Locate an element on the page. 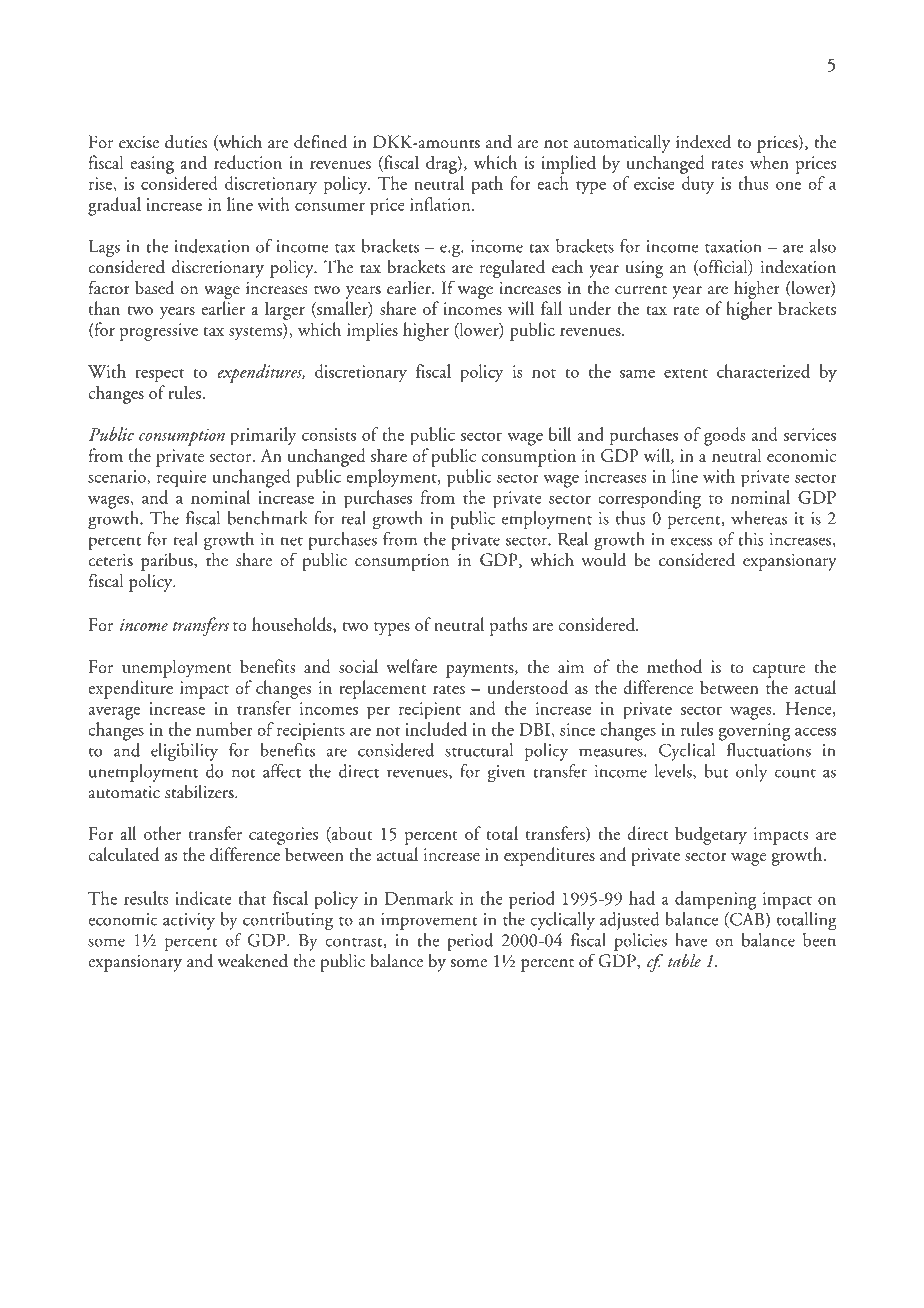  governing is located at coordinates (754, 732).
